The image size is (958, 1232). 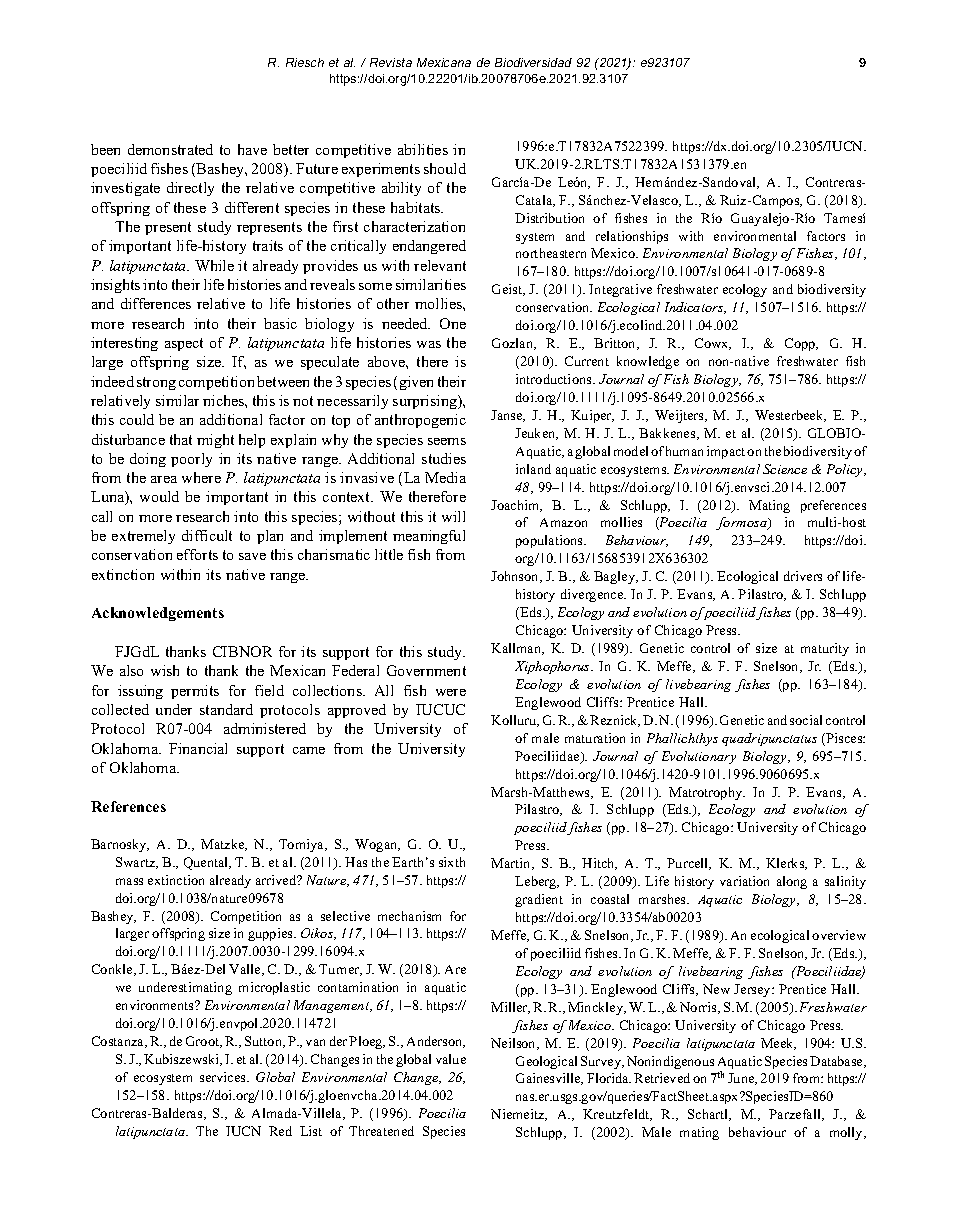 I want to click on One, so click(x=453, y=323).
